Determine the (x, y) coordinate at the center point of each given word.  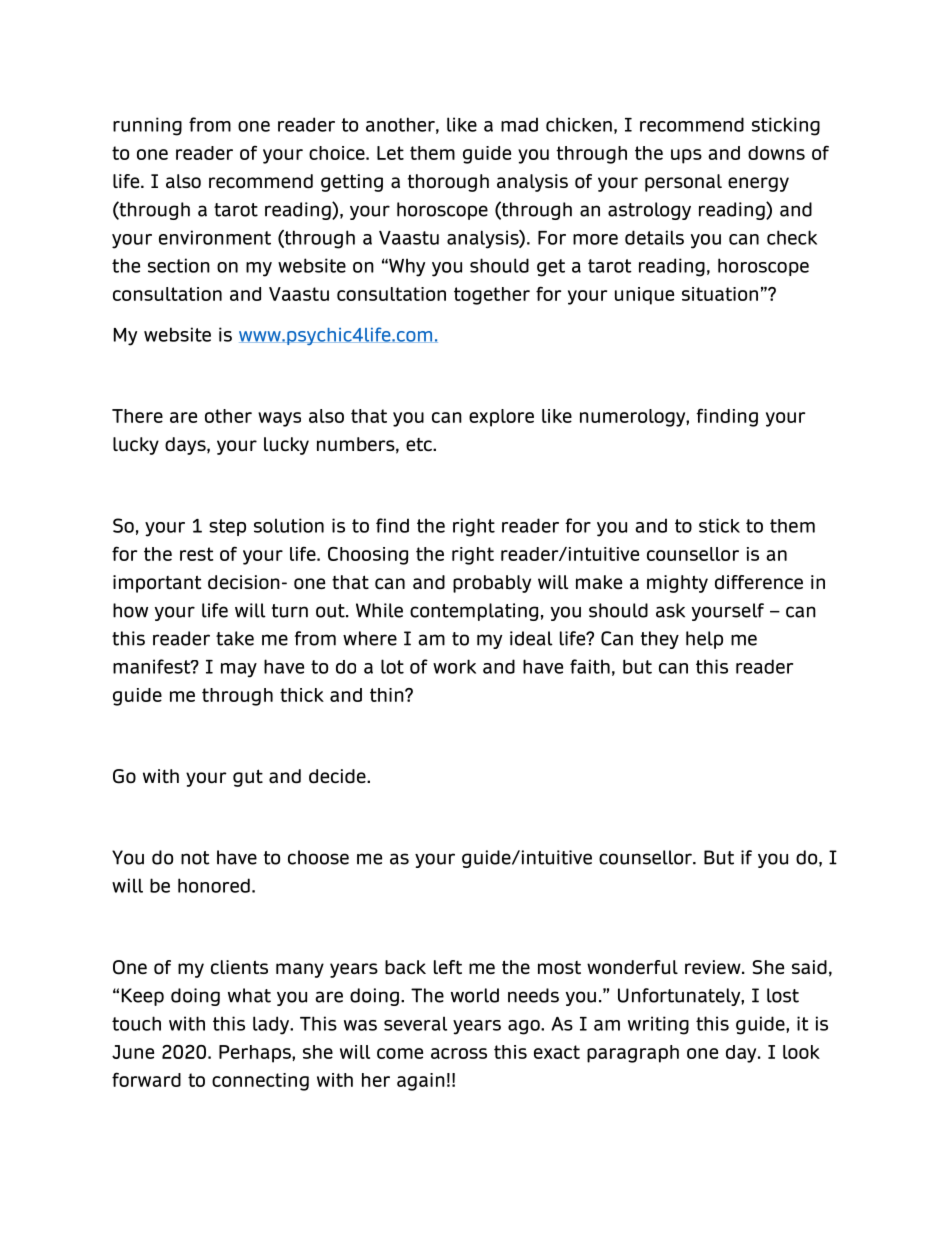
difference (759, 582)
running (147, 126)
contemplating (474, 612)
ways (279, 419)
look (801, 1052)
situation (720, 294)
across (459, 1053)
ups (686, 156)
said (809, 967)
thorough (448, 183)
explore (501, 418)
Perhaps (256, 1054)
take (235, 638)
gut (248, 778)
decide (338, 776)
